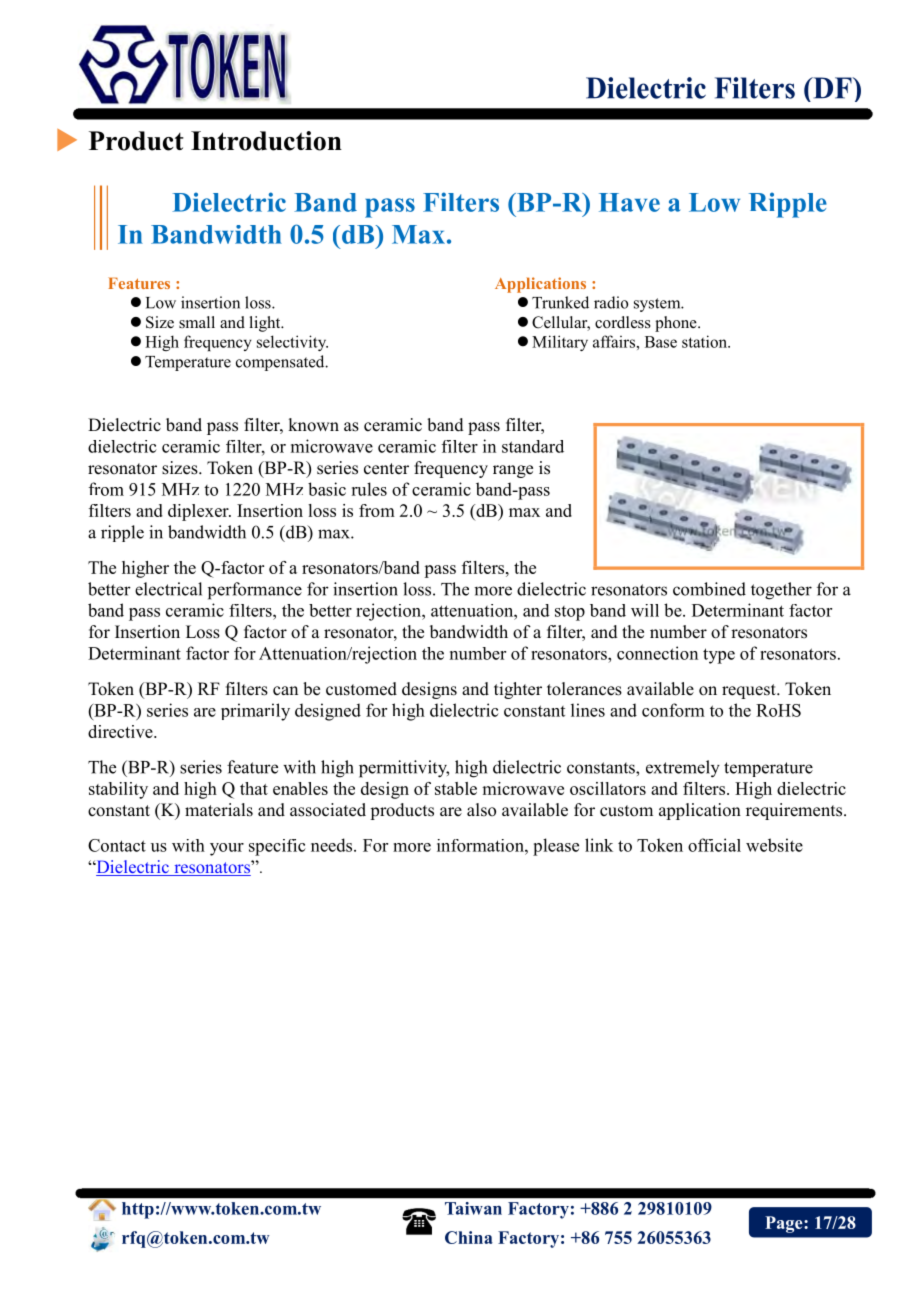 The height and width of the screenshot is (1308, 924). Describe the element at coordinates (677, 324) in the screenshot. I see `phone` at that location.
